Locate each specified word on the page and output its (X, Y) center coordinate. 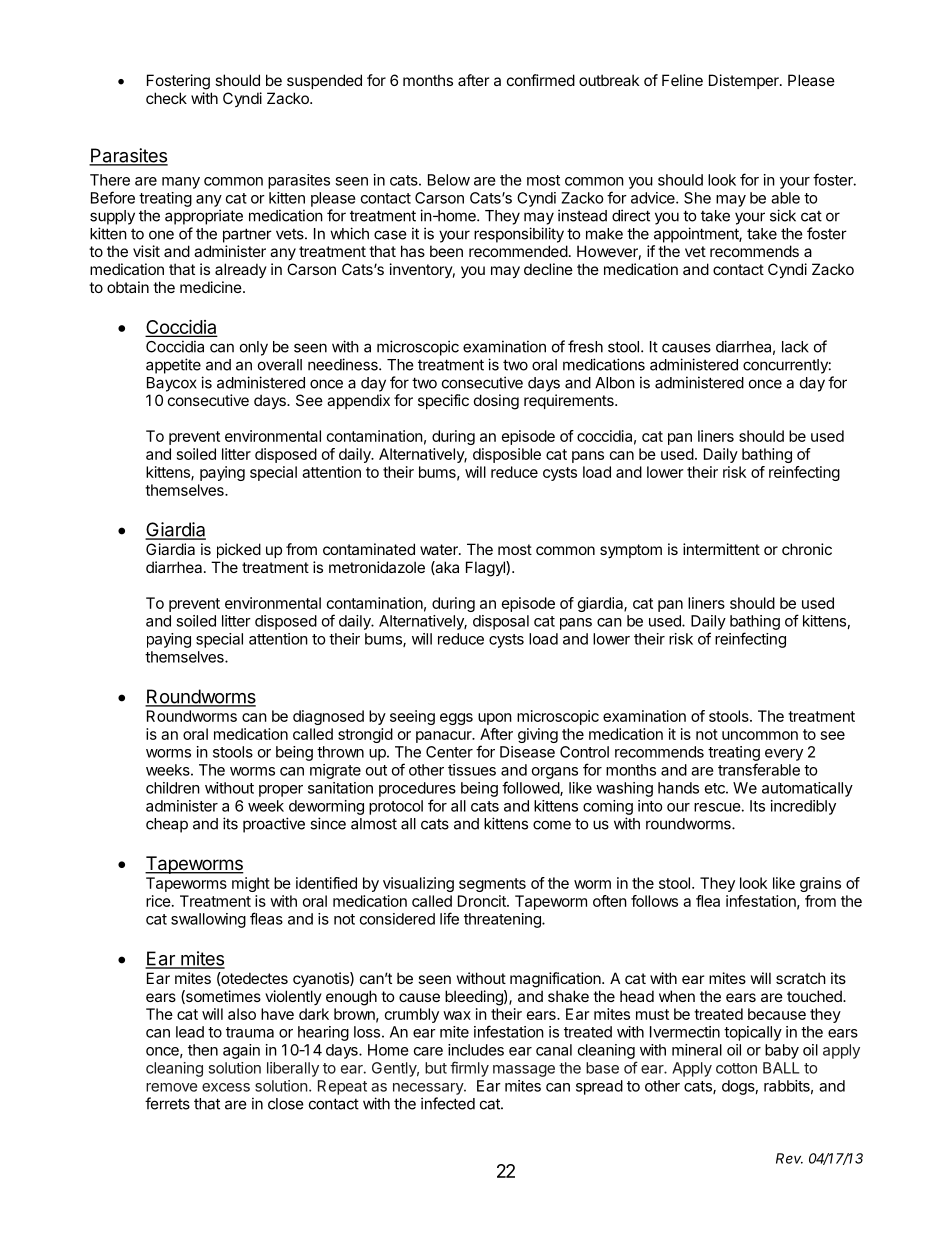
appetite (173, 366)
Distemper (745, 81)
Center (449, 752)
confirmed (541, 80)
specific (443, 401)
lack (795, 347)
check (166, 98)
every (784, 755)
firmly (469, 1069)
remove (171, 1087)
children (173, 788)
